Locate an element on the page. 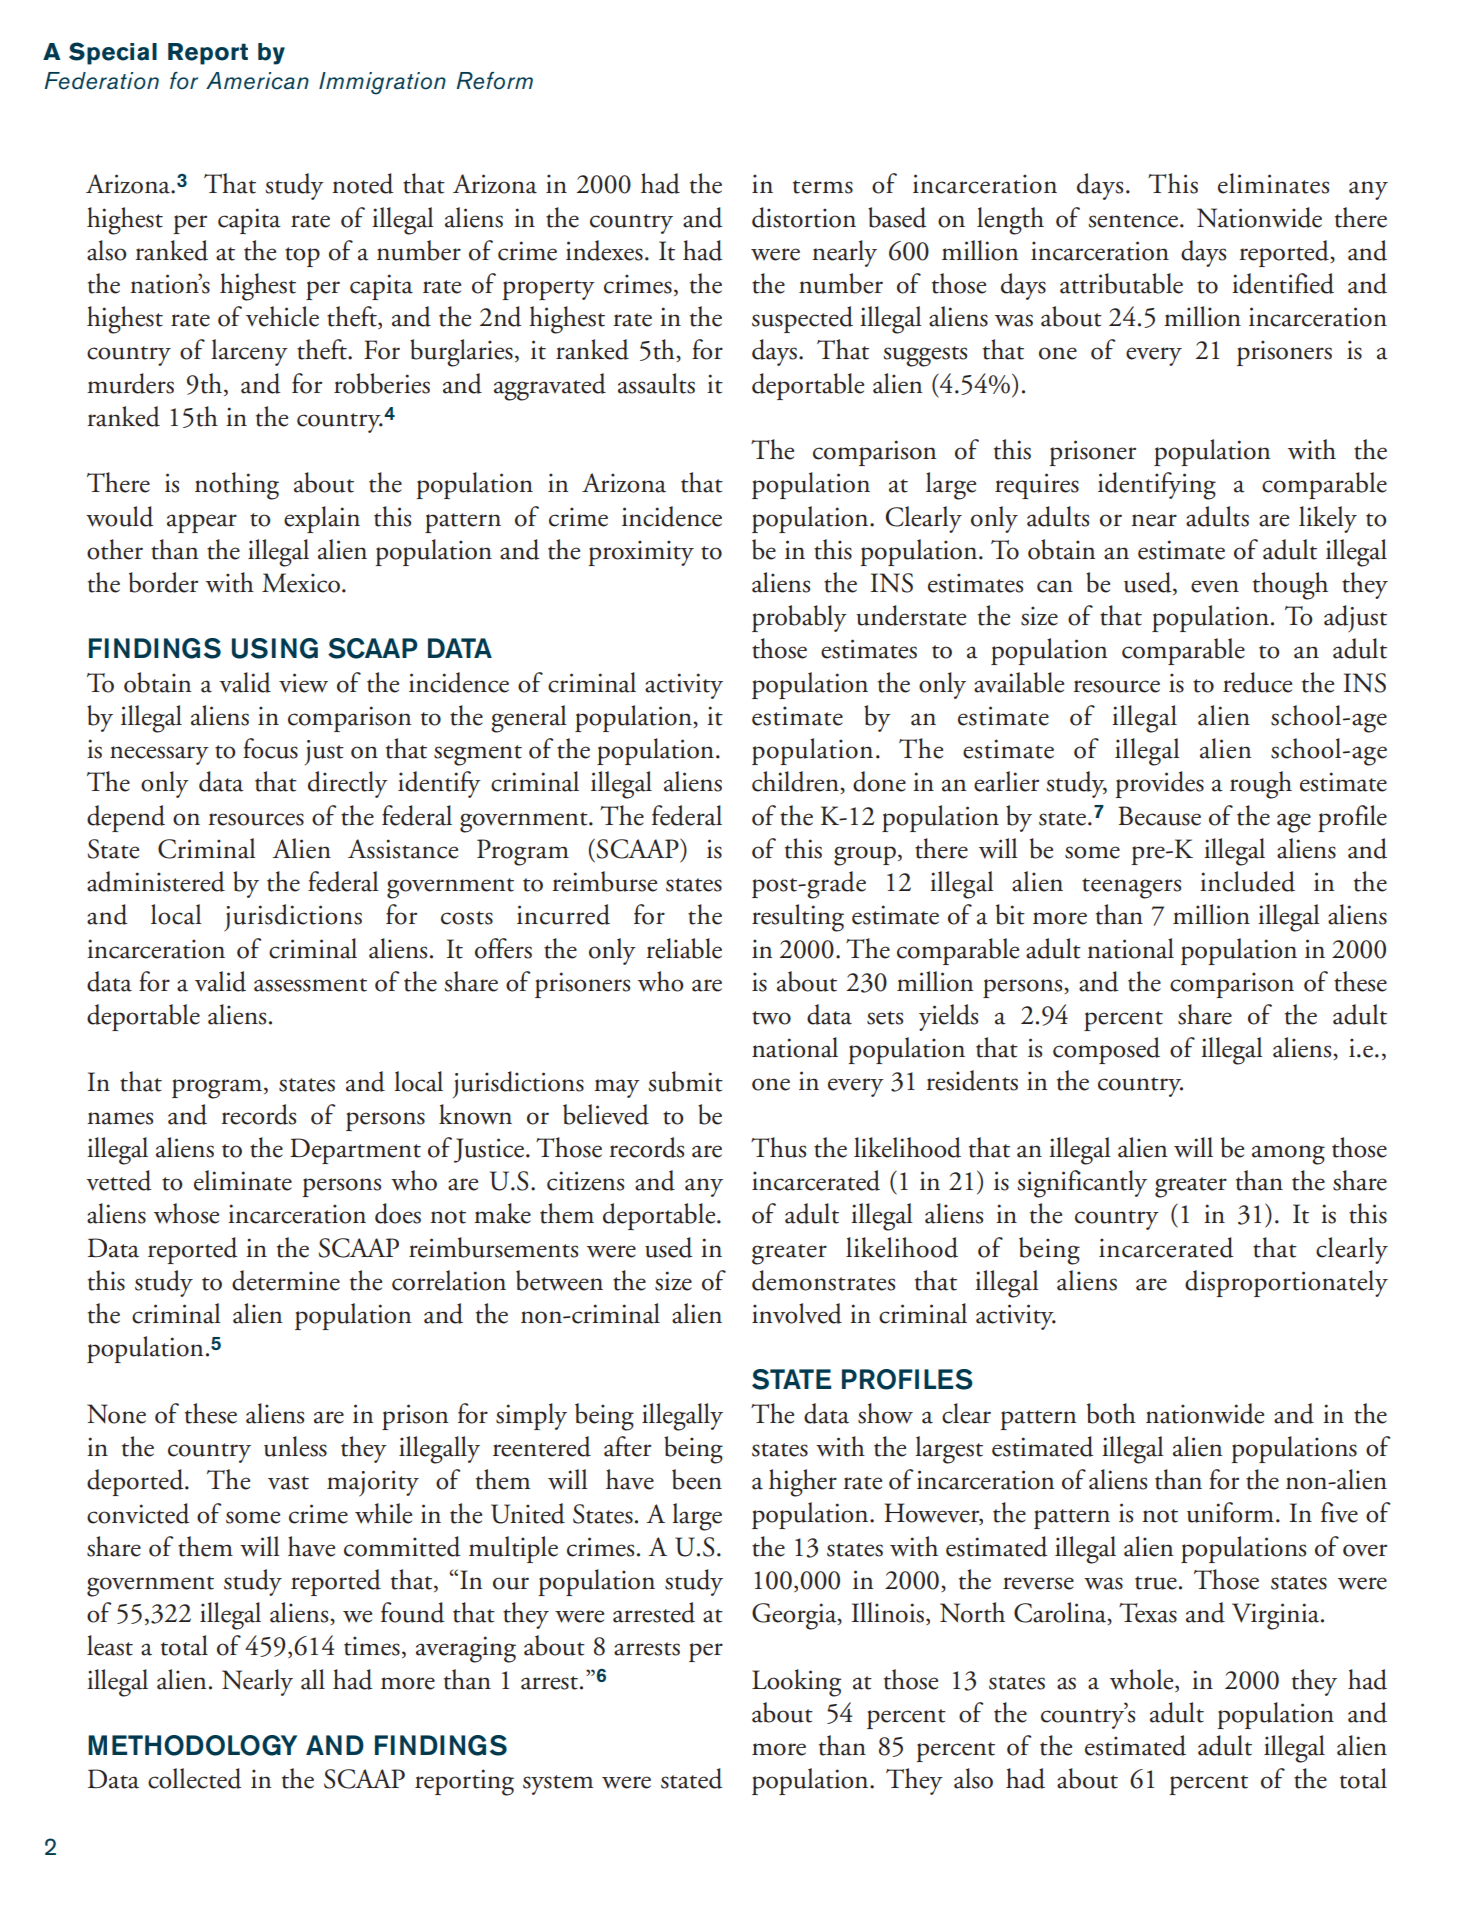  USING is located at coordinates (275, 648).
